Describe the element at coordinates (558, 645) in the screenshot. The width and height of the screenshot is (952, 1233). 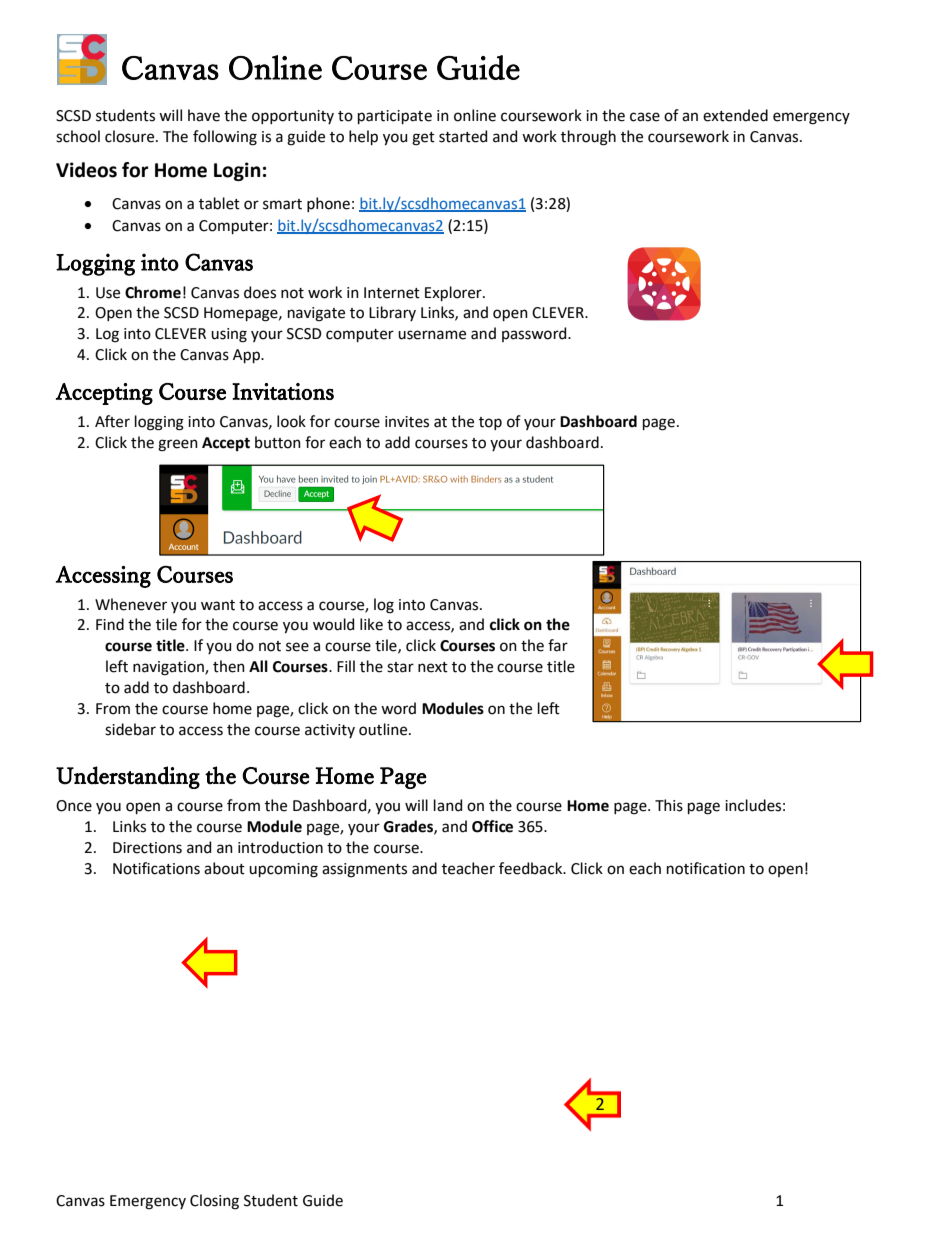
I see `far` at that location.
